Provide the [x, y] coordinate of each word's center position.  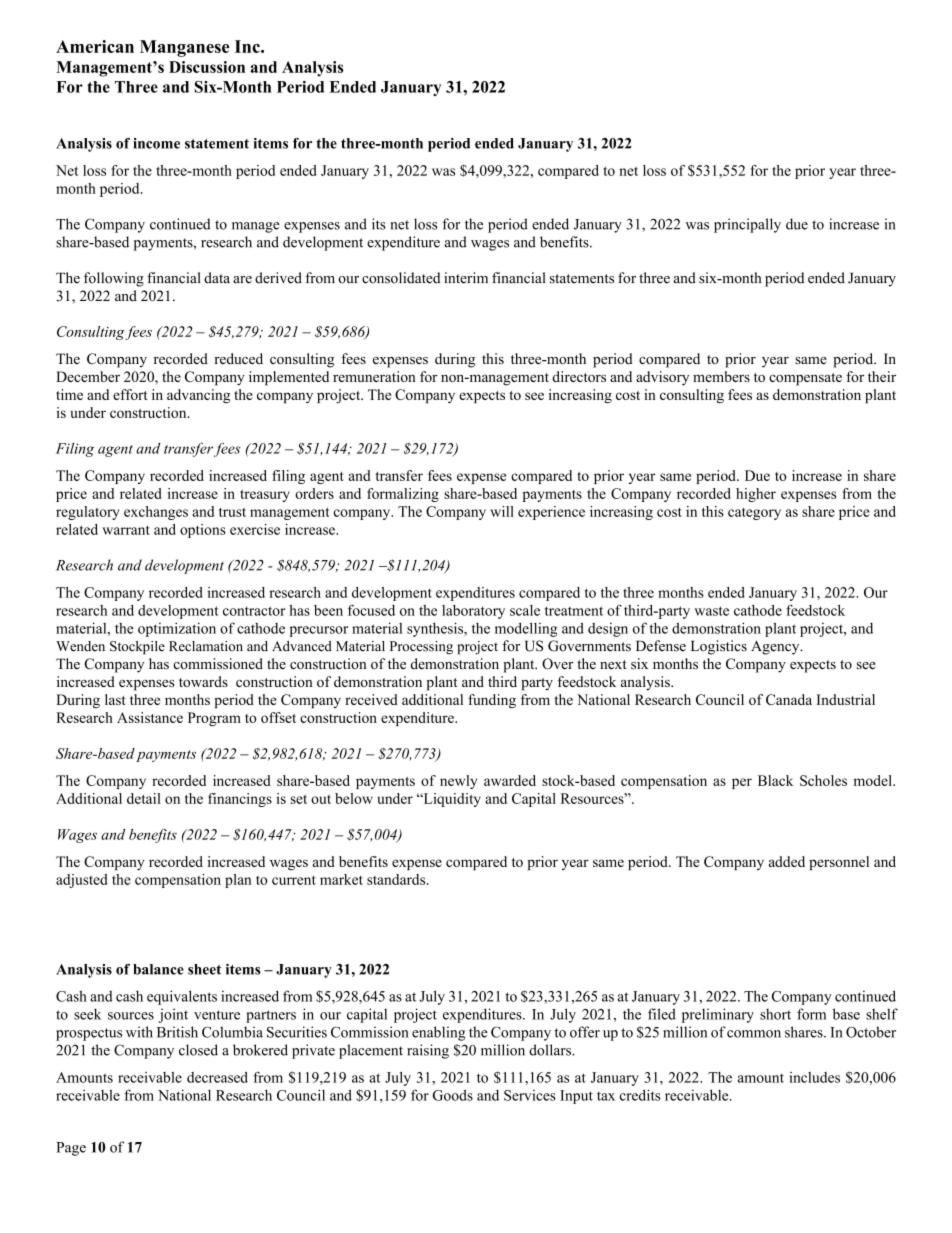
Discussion [207, 67]
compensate [805, 379]
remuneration [374, 376]
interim [466, 278]
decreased [217, 1077]
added [787, 861]
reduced [238, 358]
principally [747, 225]
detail [144, 798]
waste [711, 611]
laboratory [473, 612]
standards [397, 879]
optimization [177, 629]
